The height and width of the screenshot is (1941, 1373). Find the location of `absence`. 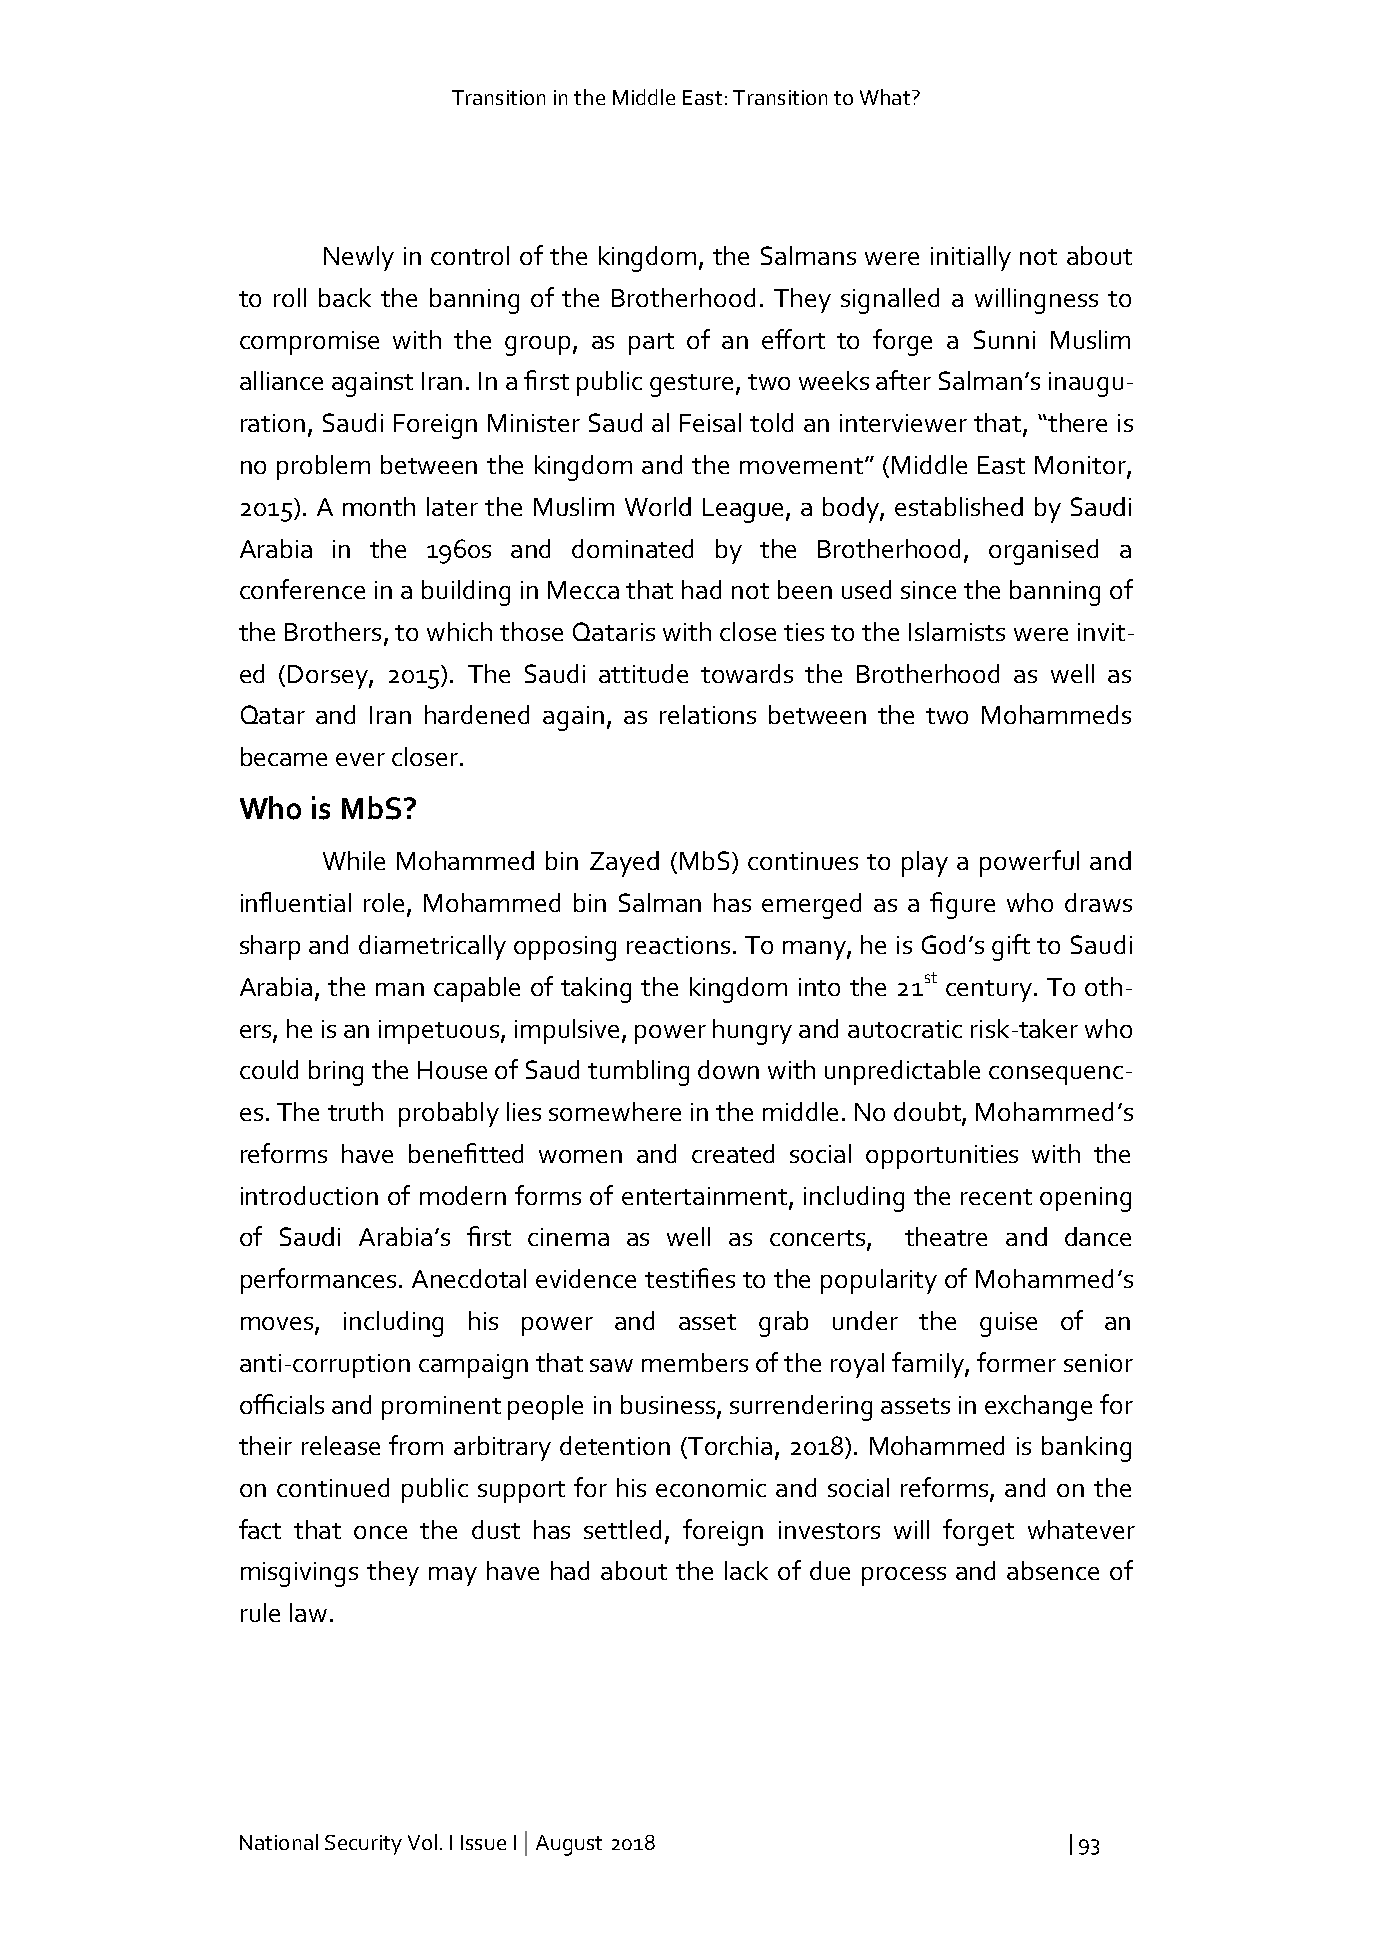

absence is located at coordinates (1053, 1570).
